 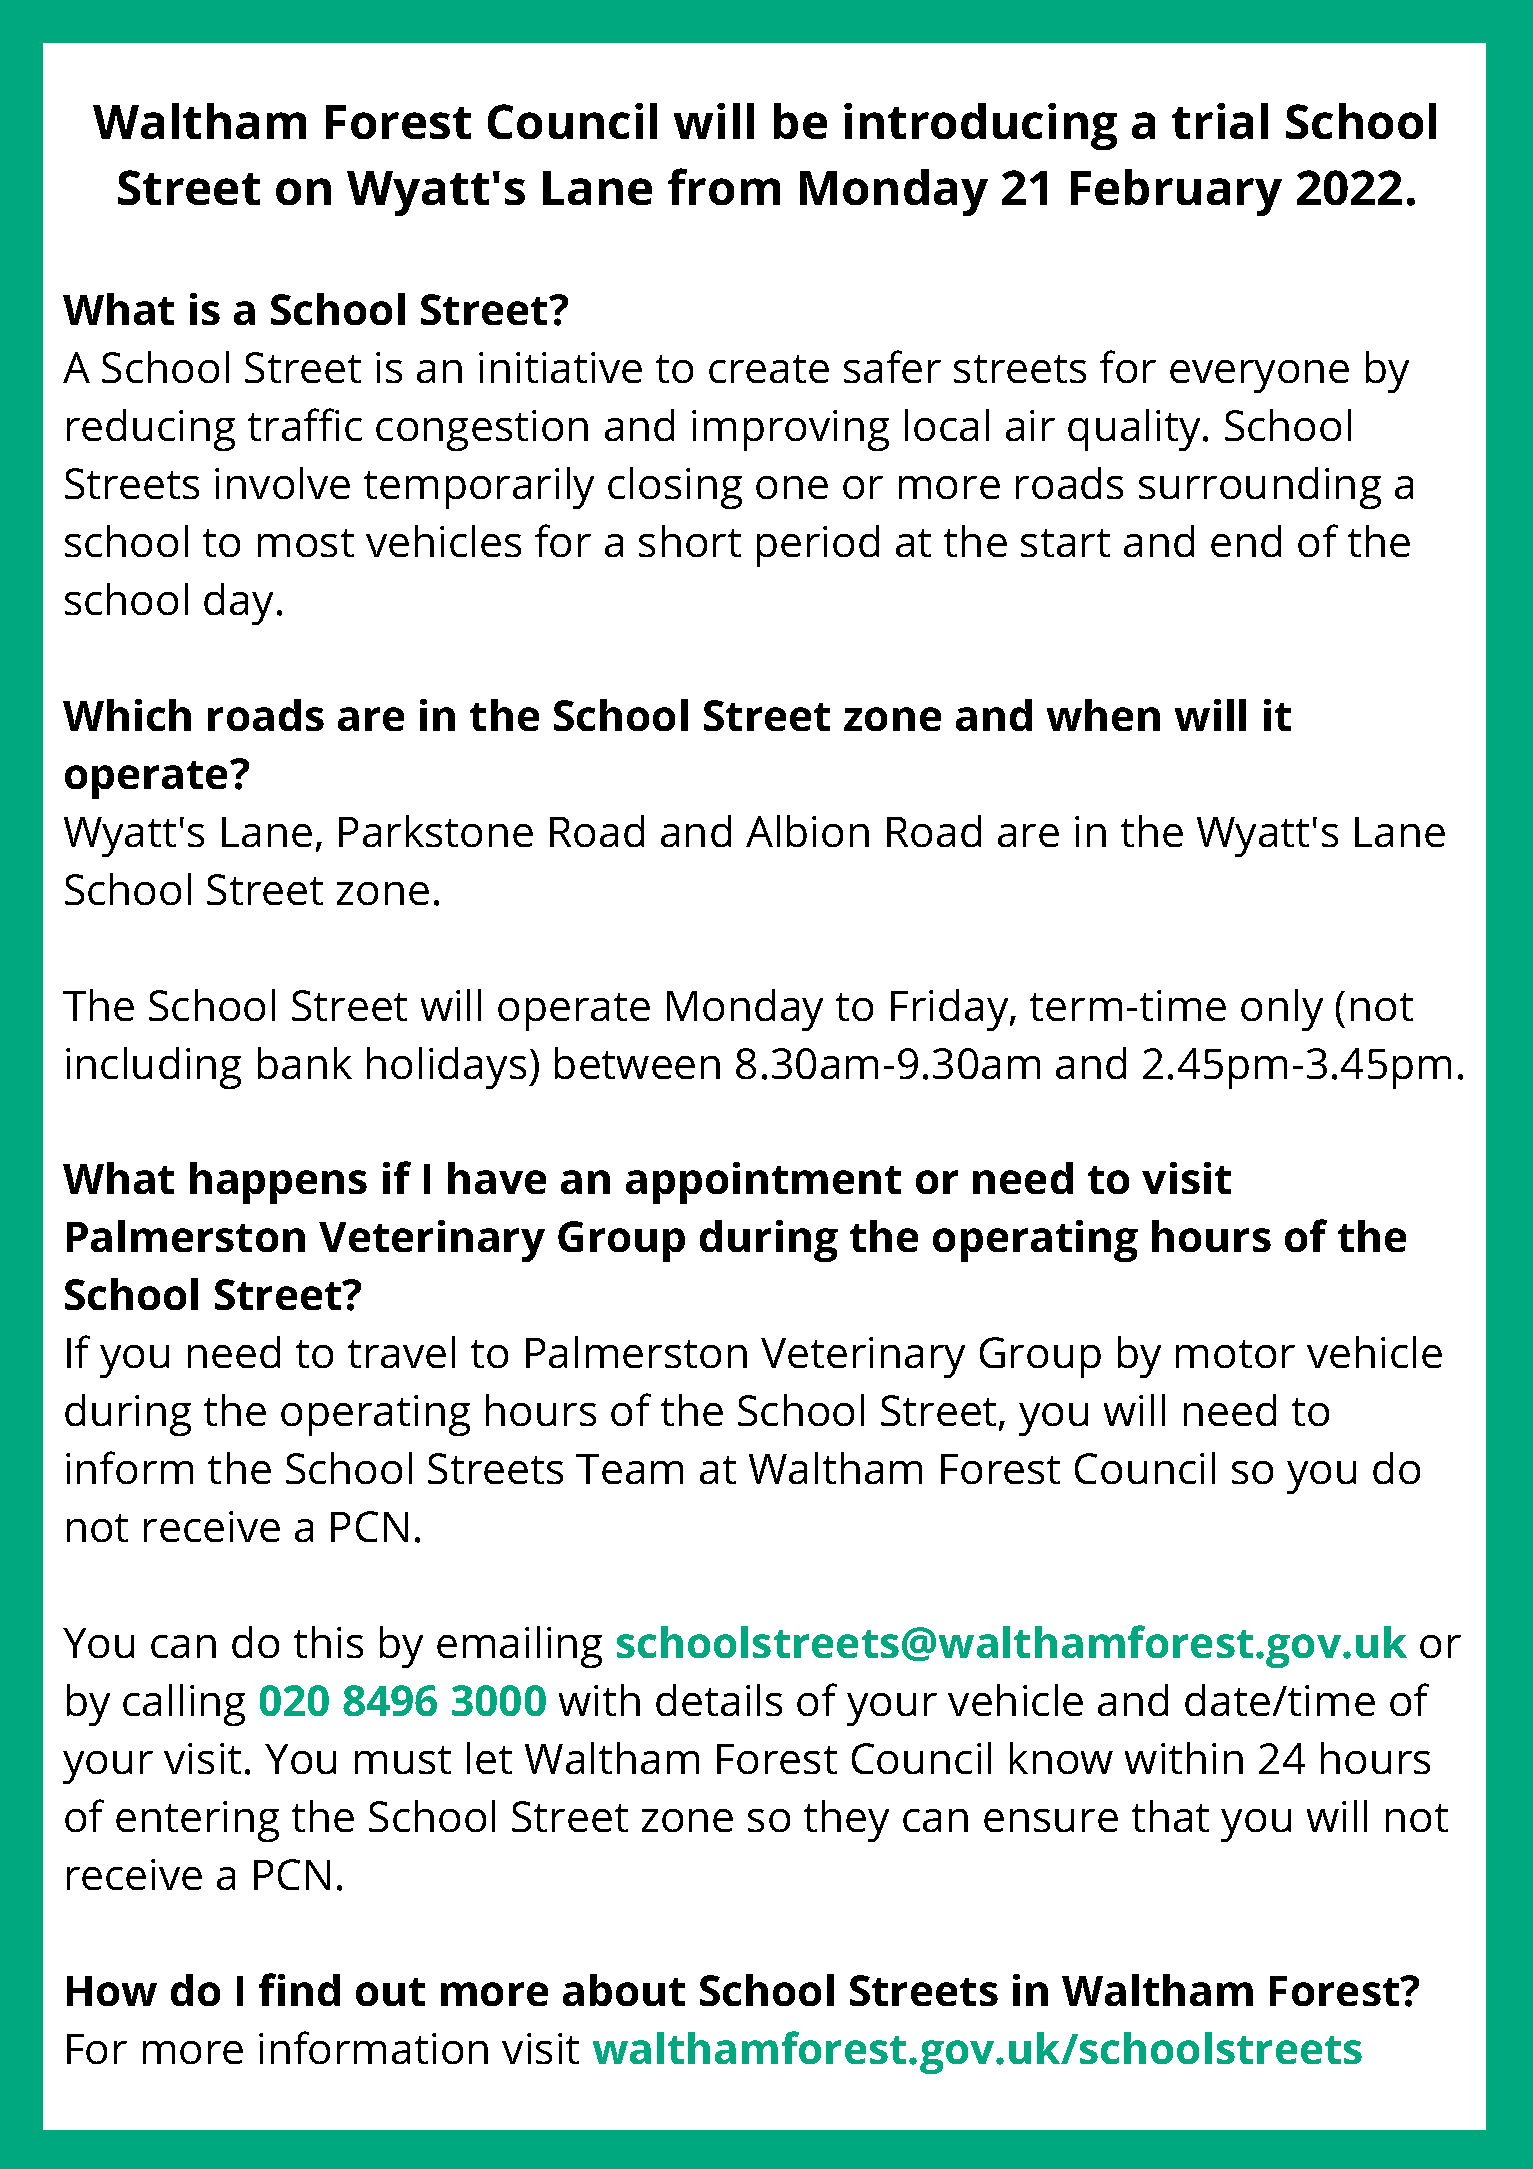 What do you see at coordinates (306, 543) in the screenshot?
I see `most` at bounding box center [306, 543].
